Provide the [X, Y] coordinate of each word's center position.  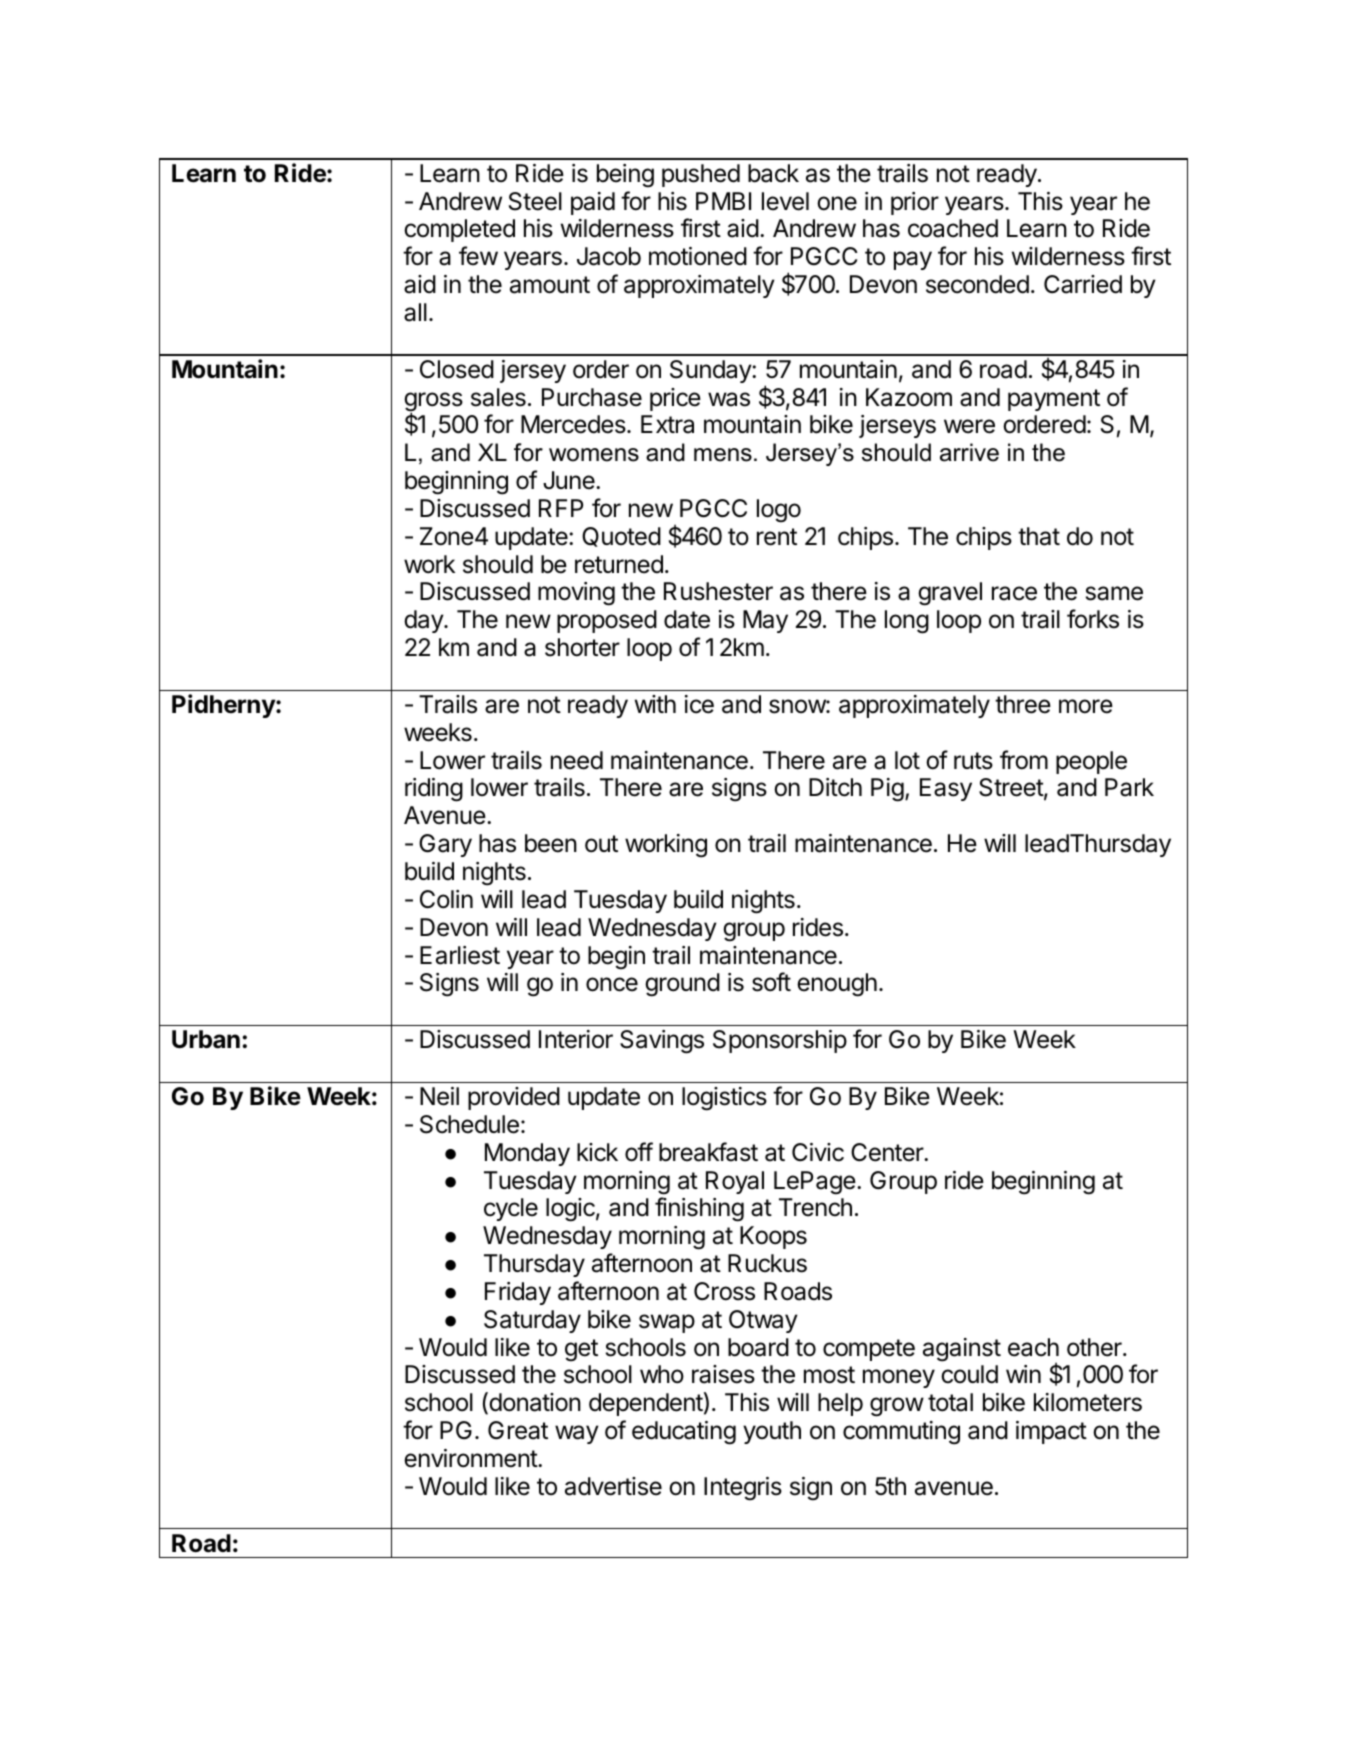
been [551, 843]
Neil [439, 1096]
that [1039, 536]
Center [888, 1152]
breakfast [708, 1152]
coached [953, 228]
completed [459, 230]
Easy [946, 789]
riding [434, 790]
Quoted [621, 537]
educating [684, 1433]
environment [471, 1458]
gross [433, 403]
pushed [701, 175]
